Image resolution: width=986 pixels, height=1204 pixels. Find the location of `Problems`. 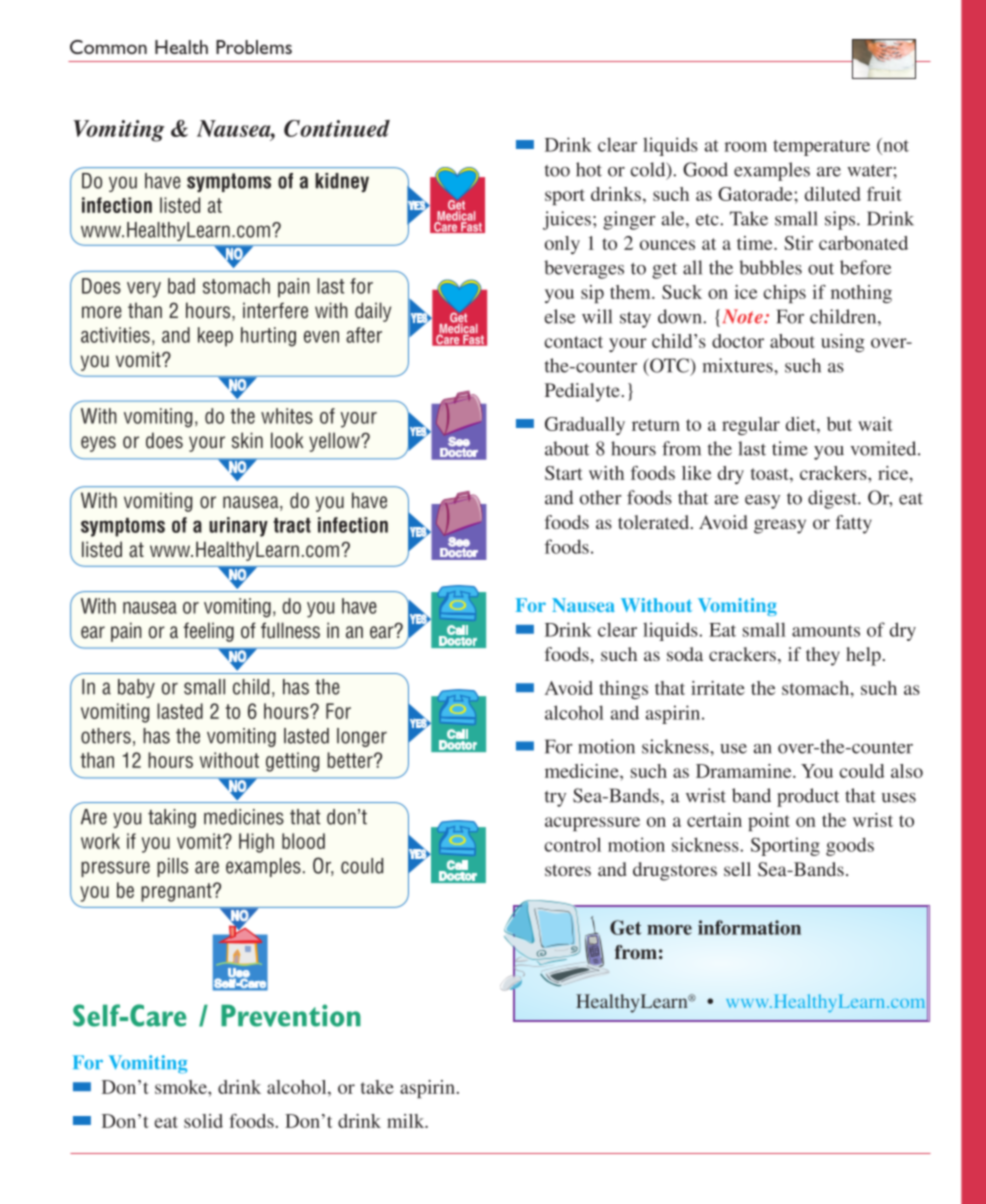

Problems is located at coordinates (254, 47).
